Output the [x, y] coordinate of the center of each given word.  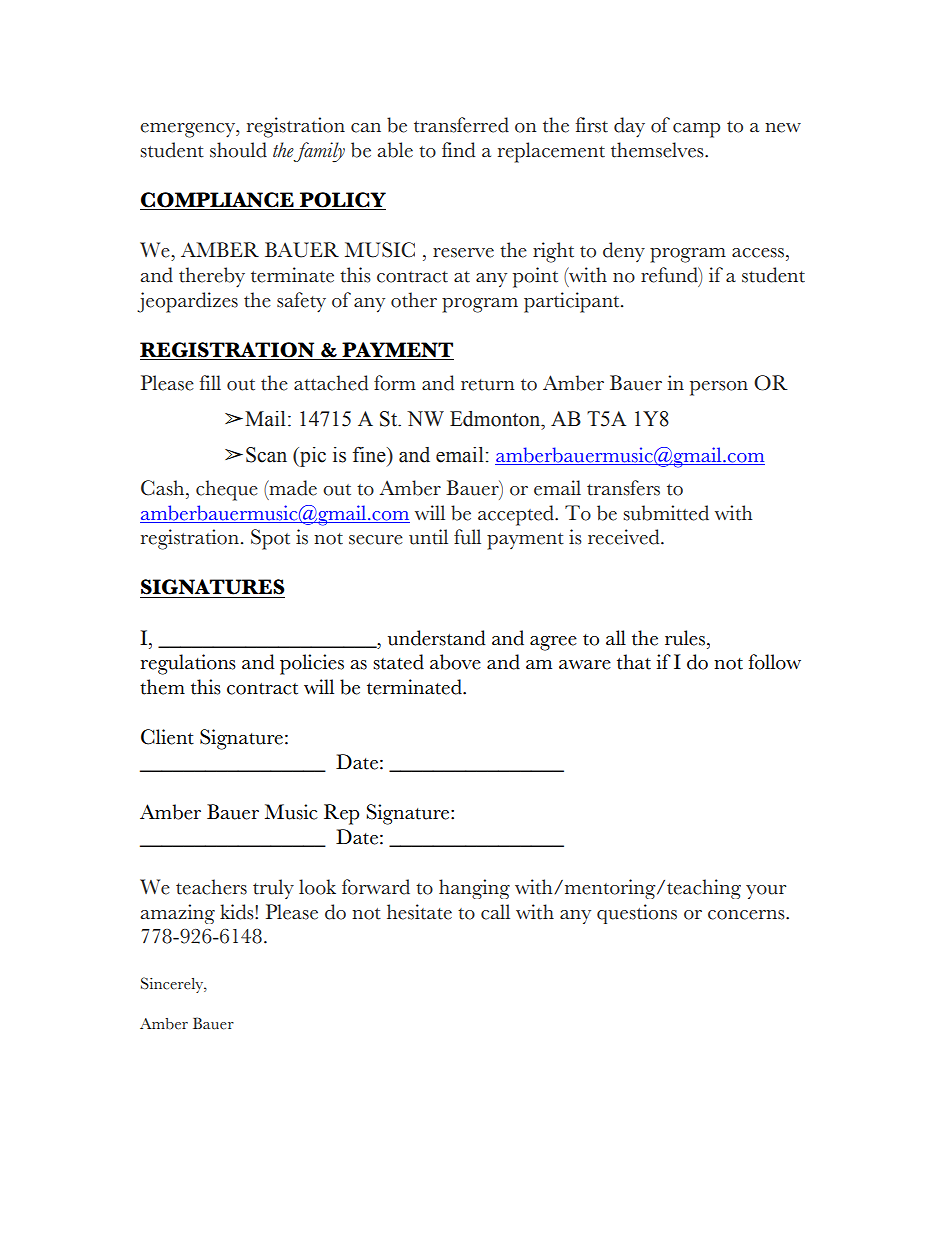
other [414, 300]
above [455, 662]
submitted [666, 513]
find [458, 150]
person [719, 388]
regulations [188, 664]
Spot [270, 539]
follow [774, 662]
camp [696, 130]
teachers [211, 887]
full [467, 537]
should [238, 150]
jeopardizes [187, 302]
